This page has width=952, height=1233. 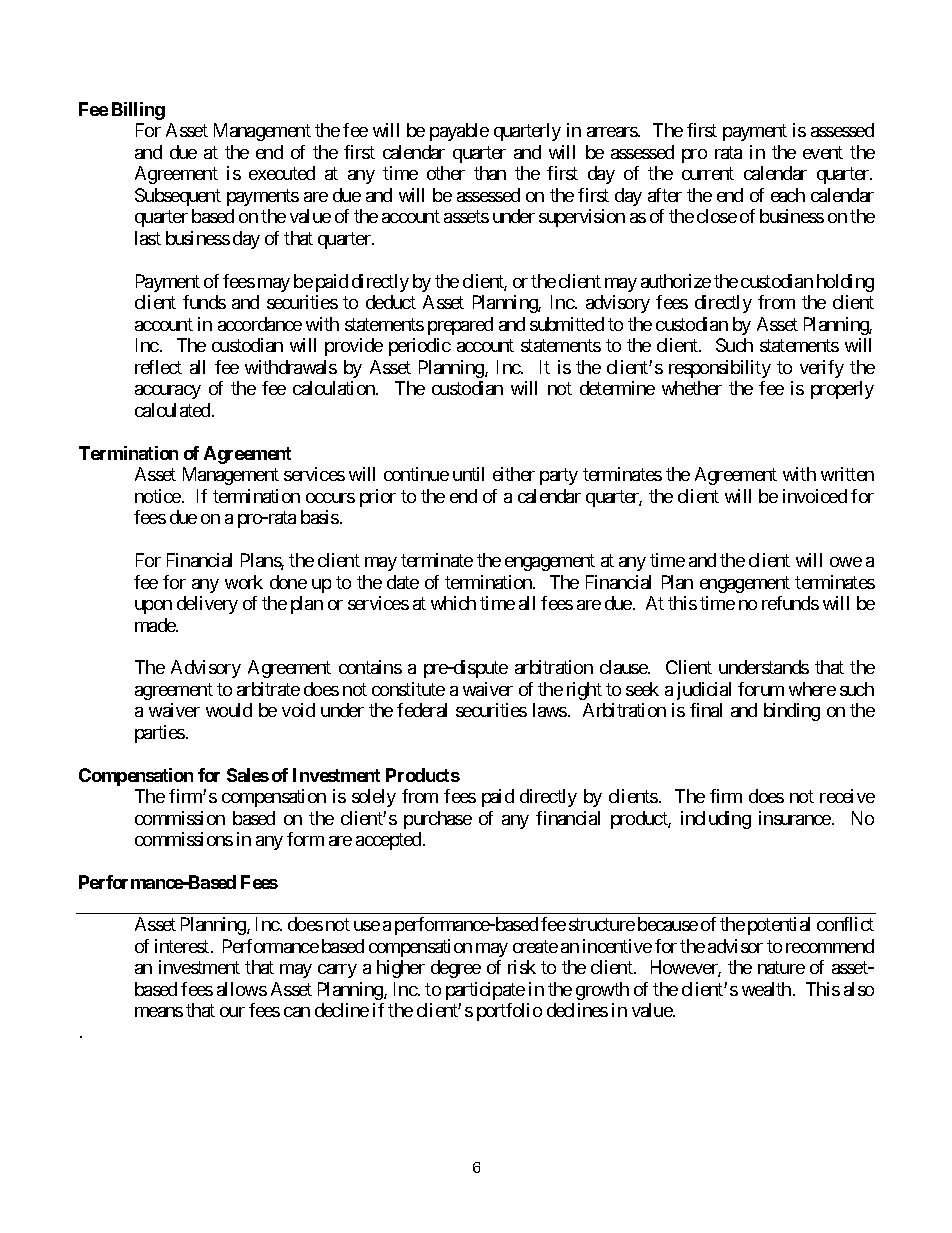 I want to click on insurance, so click(x=795, y=818).
